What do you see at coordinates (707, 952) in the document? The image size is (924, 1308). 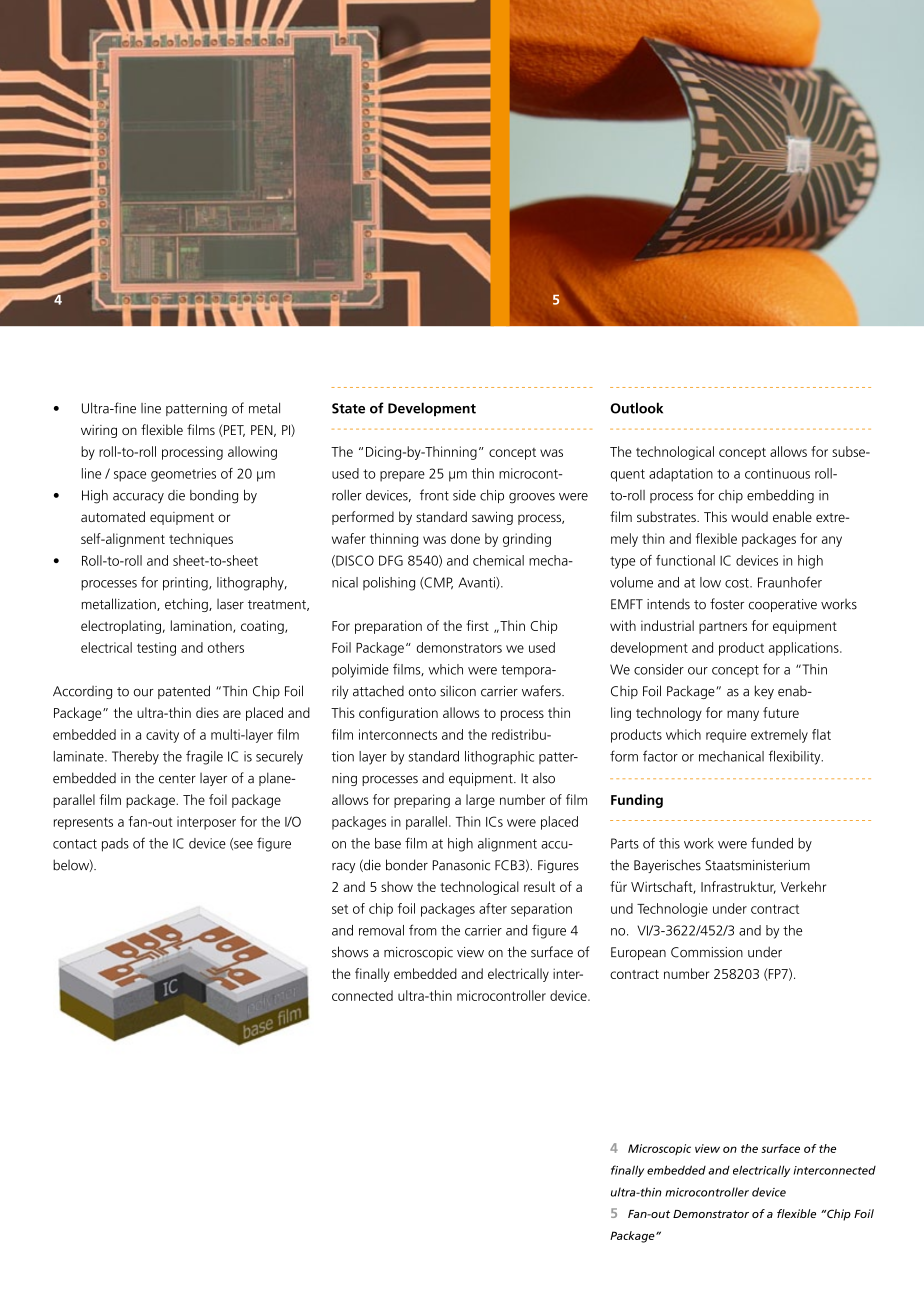 I see `Commission` at bounding box center [707, 952].
